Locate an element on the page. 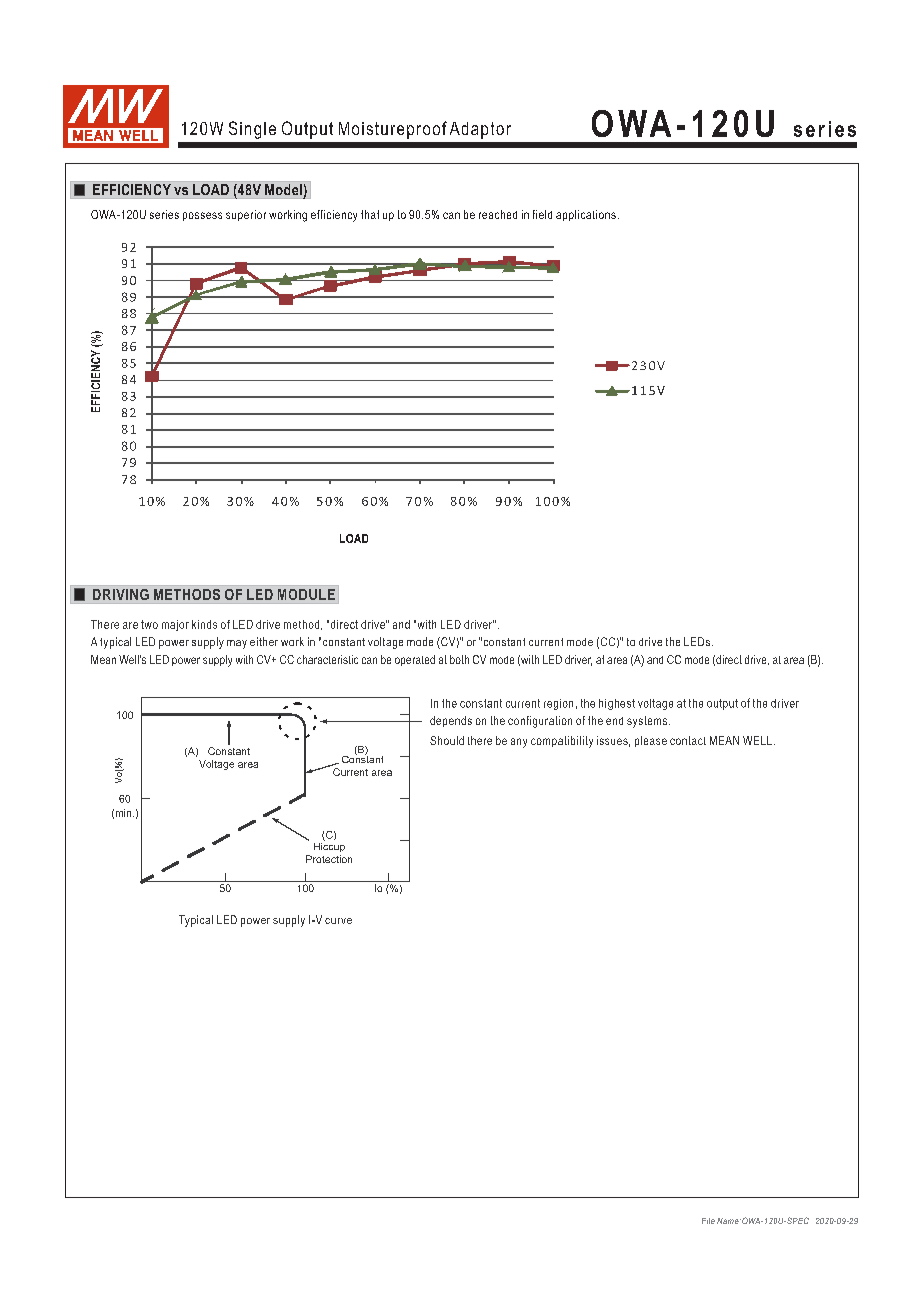 This page has height=1308, width=924. applications is located at coordinates (586, 215).
